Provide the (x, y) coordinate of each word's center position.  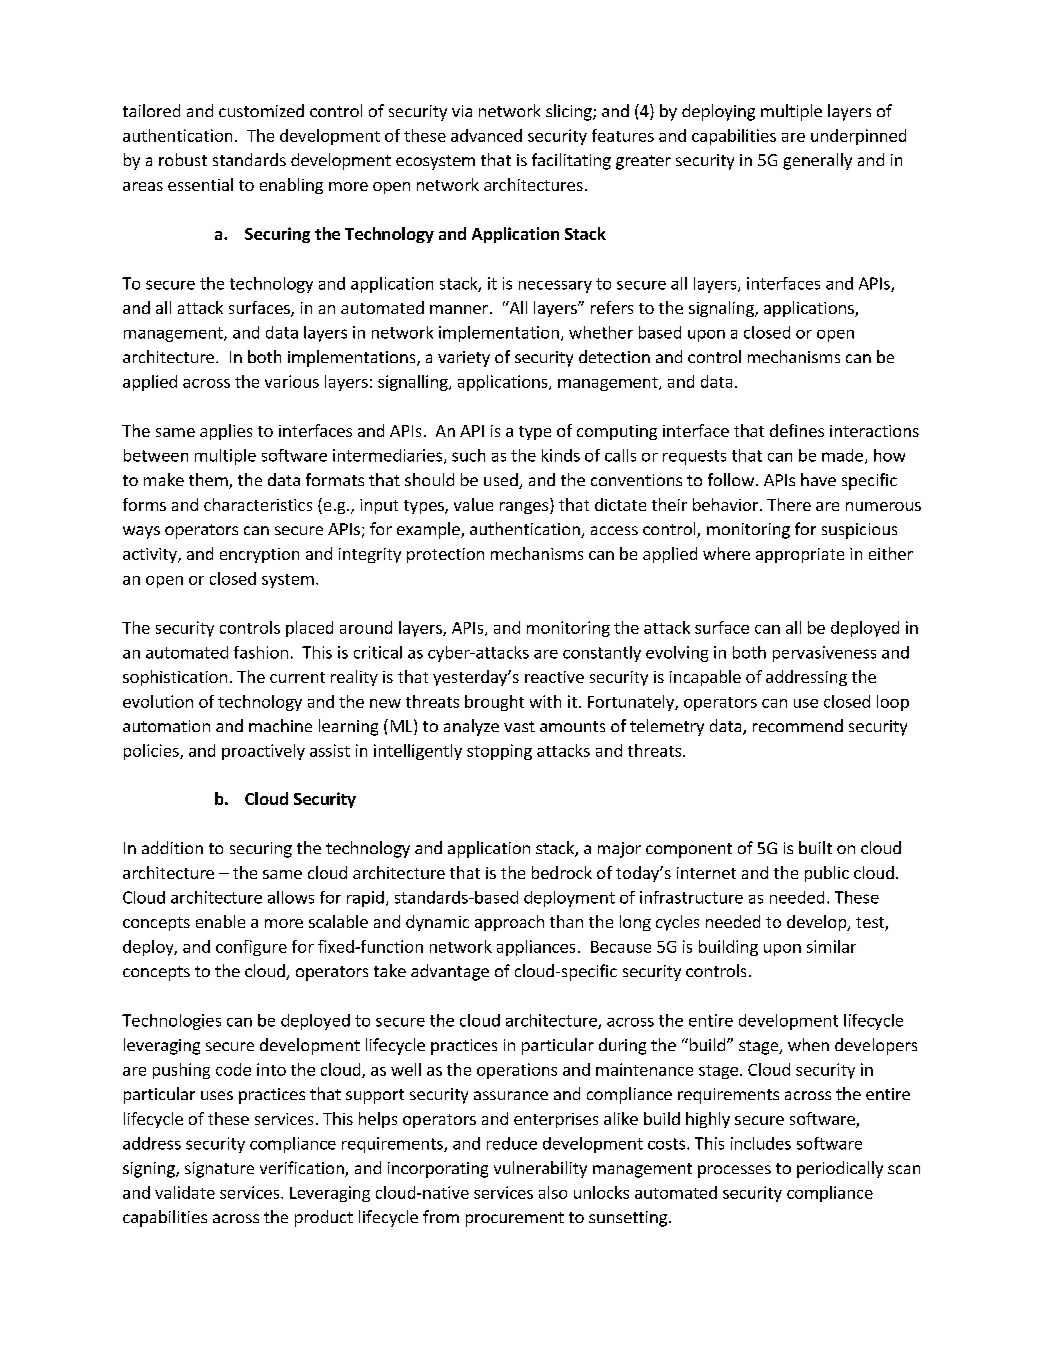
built (815, 847)
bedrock (562, 872)
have (818, 479)
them (209, 481)
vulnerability (540, 1169)
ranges (525, 508)
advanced (486, 135)
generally (817, 161)
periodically (840, 1169)
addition (172, 847)
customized (261, 110)
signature (219, 1170)
